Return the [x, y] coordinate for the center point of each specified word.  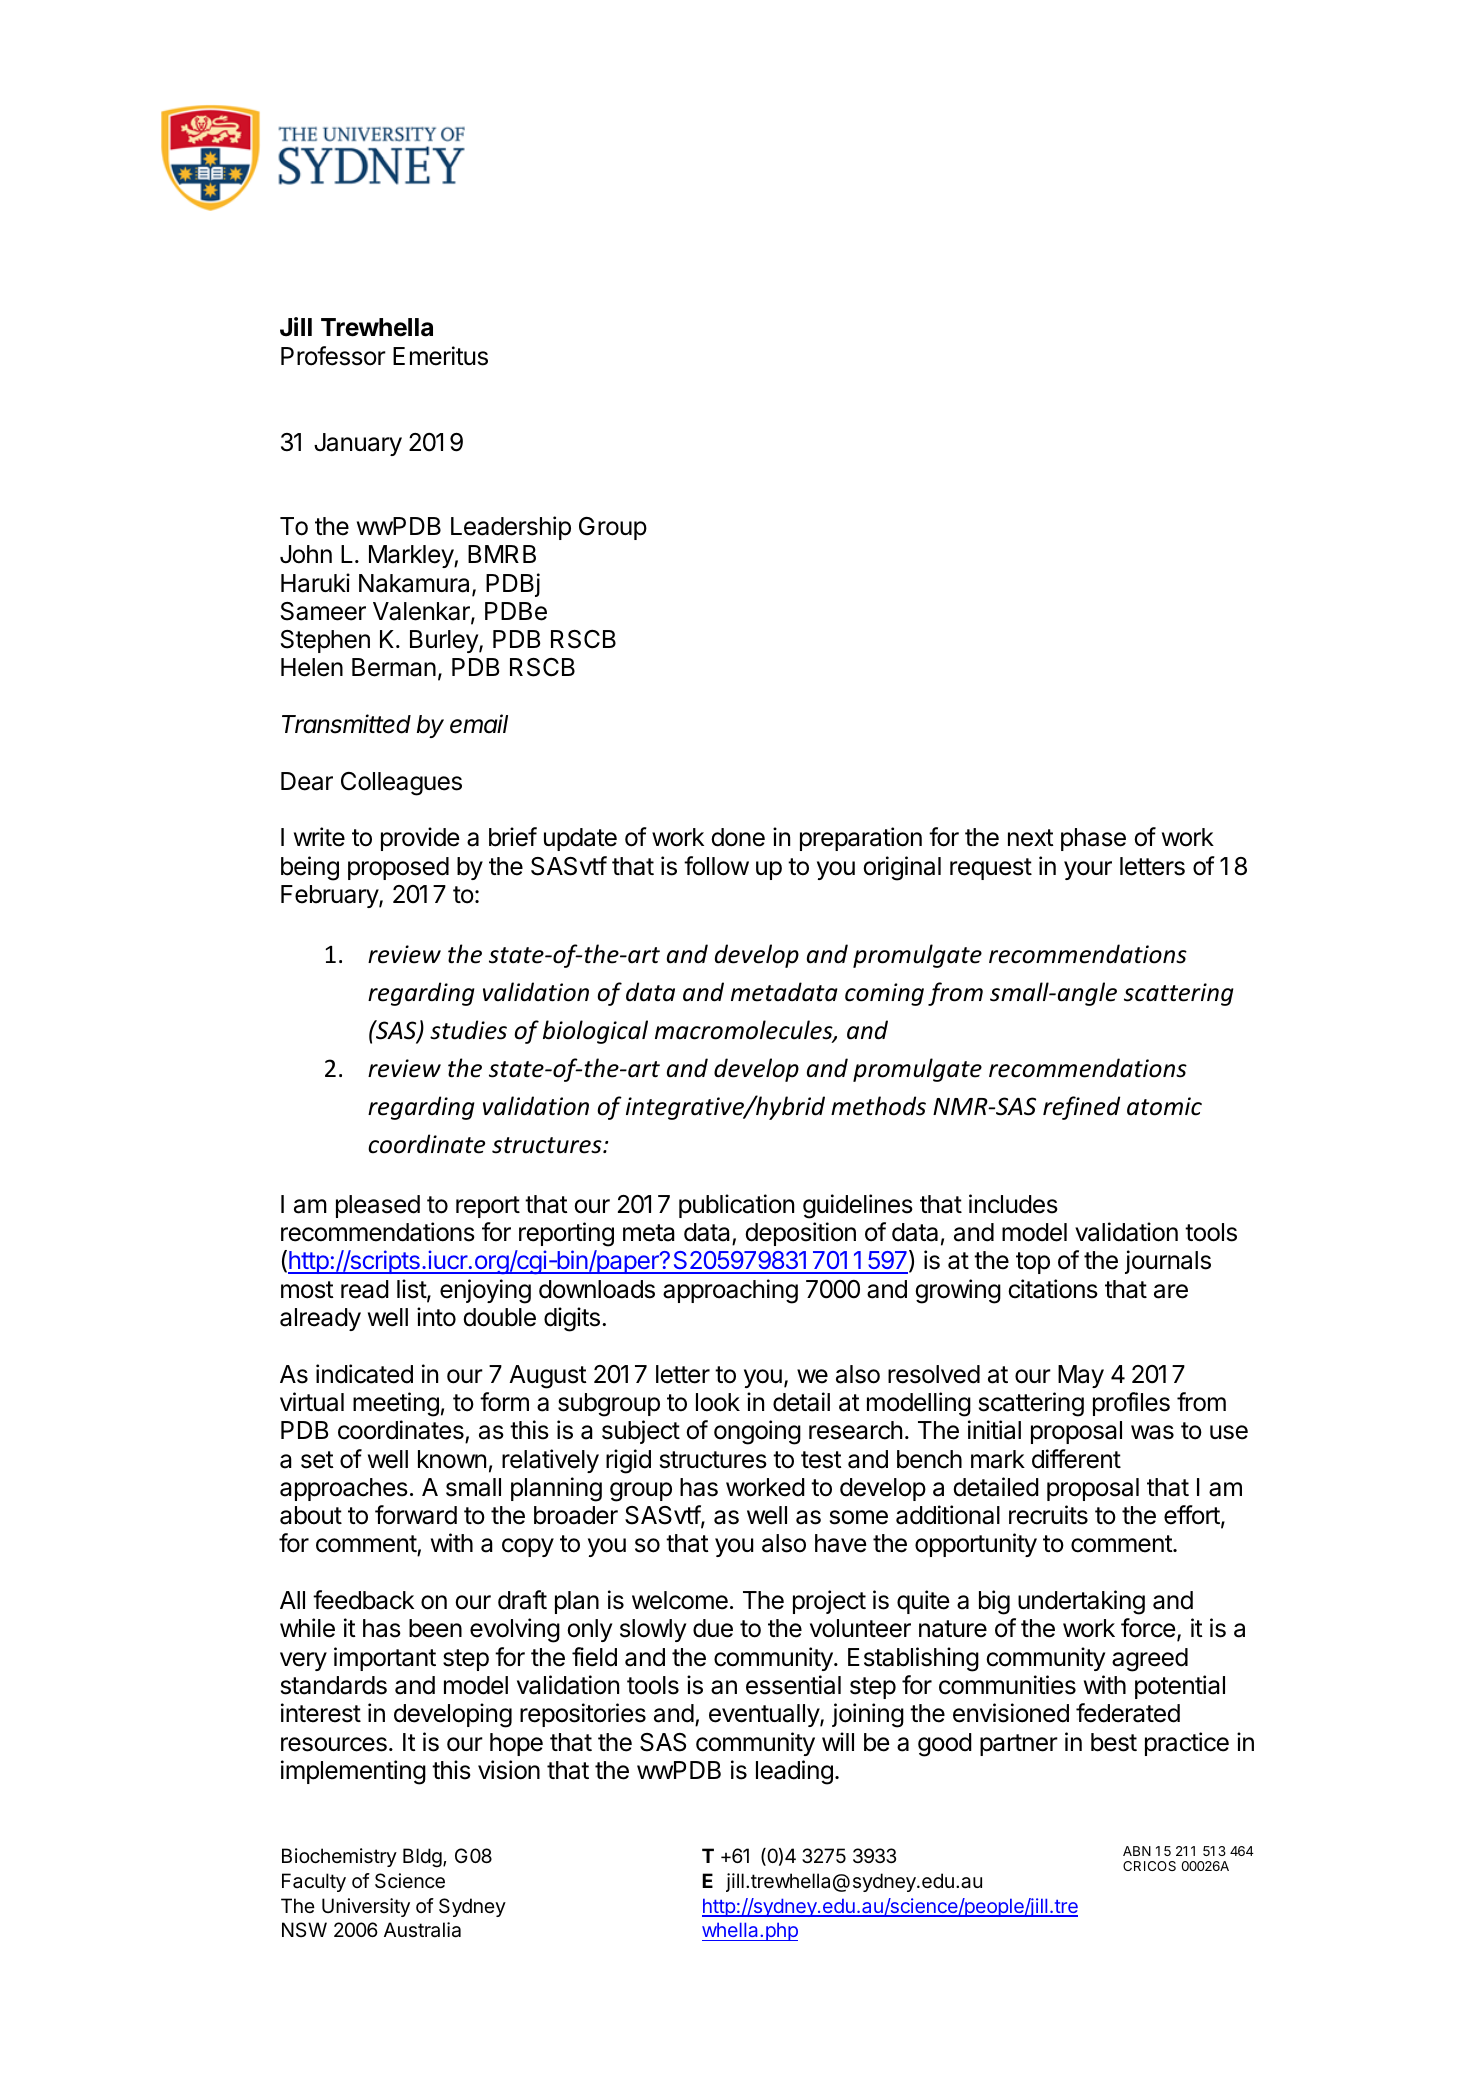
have [840, 1543]
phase [1093, 839]
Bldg [422, 1858]
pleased [378, 1206]
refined [1081, 1108]
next [1031, 838]
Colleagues [401, 784]
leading [794, 1772]
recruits [1048, 1515]
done [738, 837]
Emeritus [440, 356]
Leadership [511, 528]
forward [416, 1515]
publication [736, 1206]
